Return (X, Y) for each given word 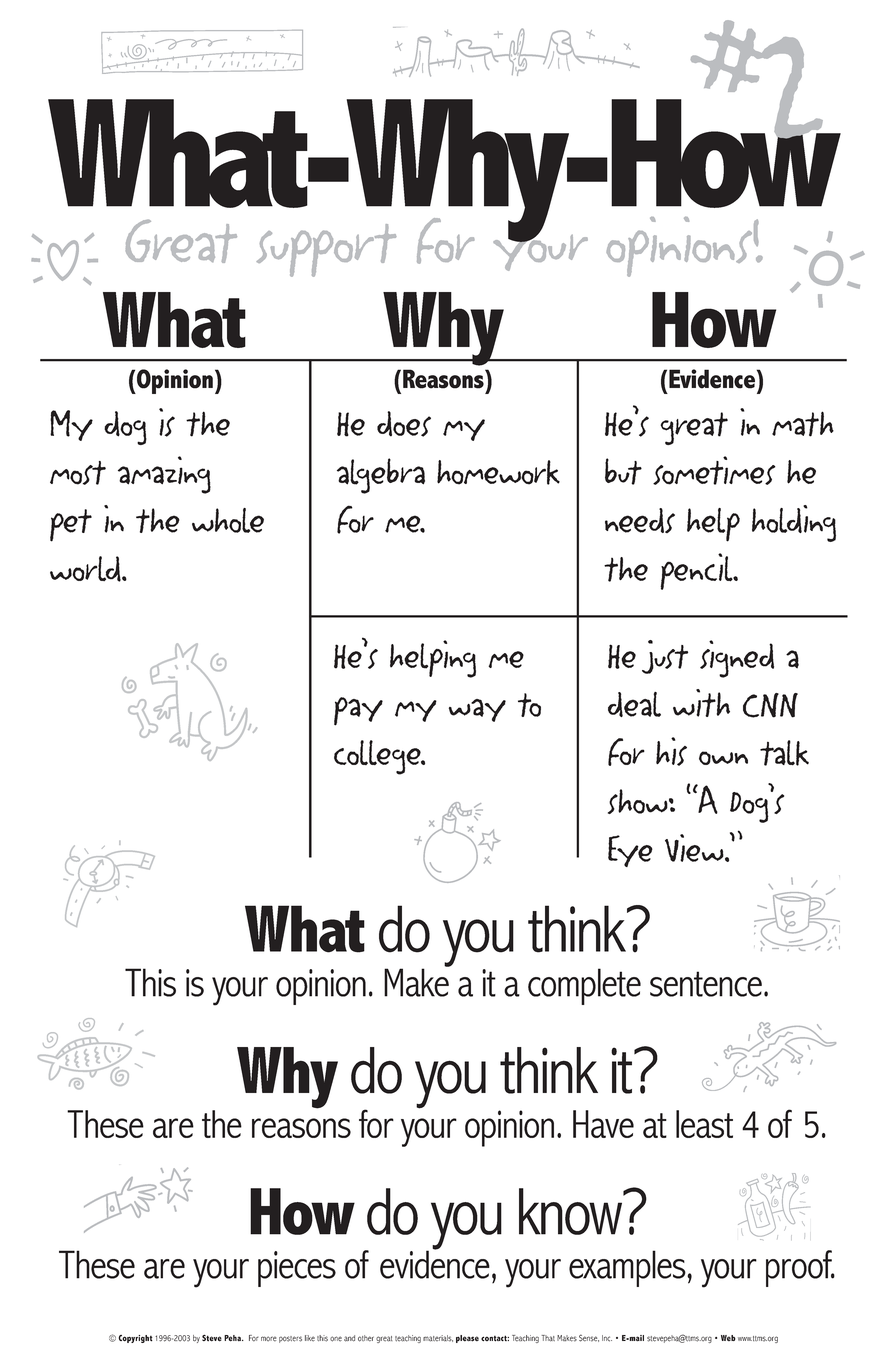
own (723, 758)
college (378, 757)
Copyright (136, 1339)
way (477, 710)
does (404, 424)
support (326, 250)
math (803, 424)
